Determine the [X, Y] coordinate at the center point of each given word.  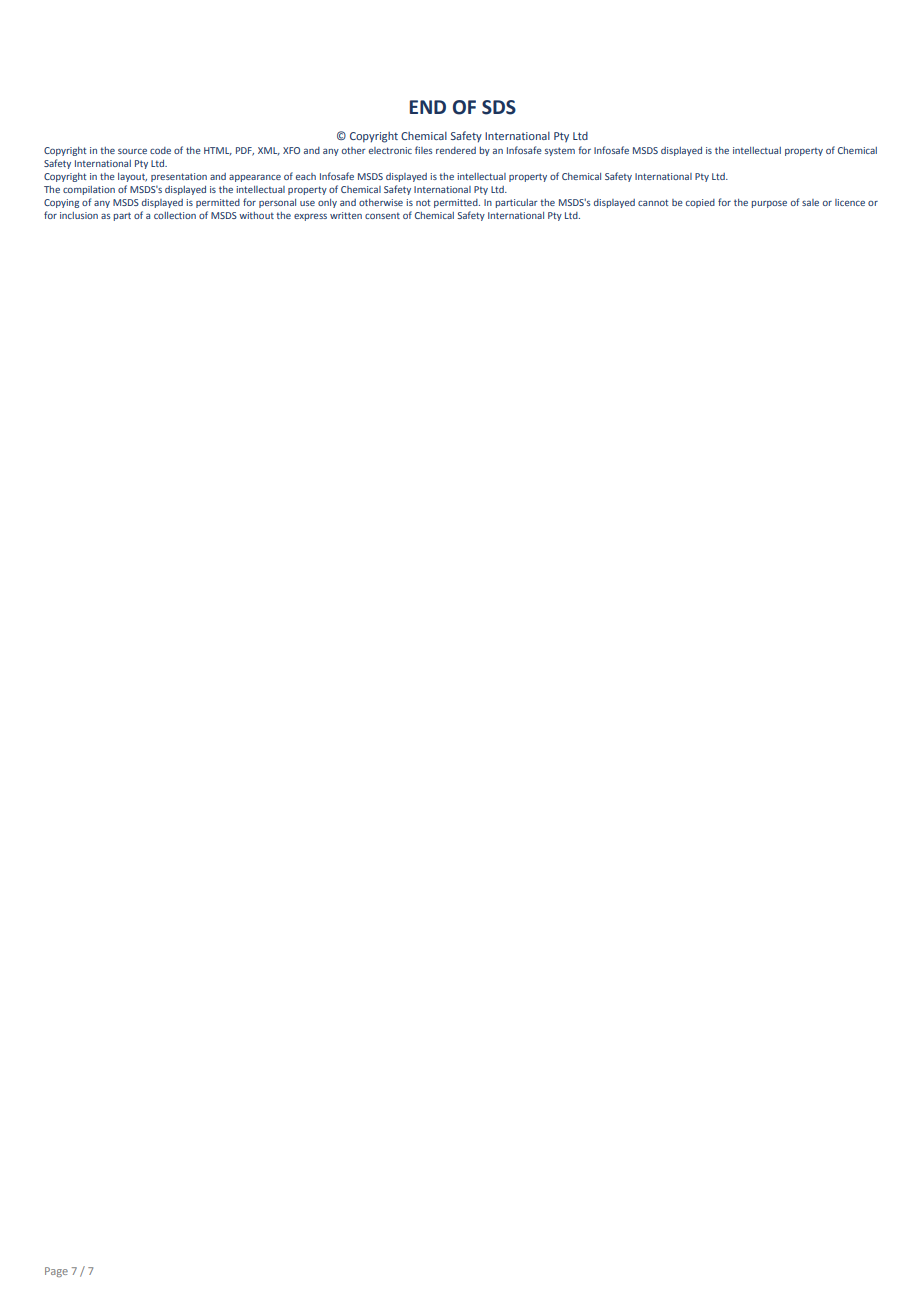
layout [132, 177]
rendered [456, 150]
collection [175, 215]
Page [56, 1272]
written [346, 215]
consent [382, 215]
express [310, 217]
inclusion [79, 215]
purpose [769, 204]
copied [700, 203]
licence [850, 202]
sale [810, 202]
